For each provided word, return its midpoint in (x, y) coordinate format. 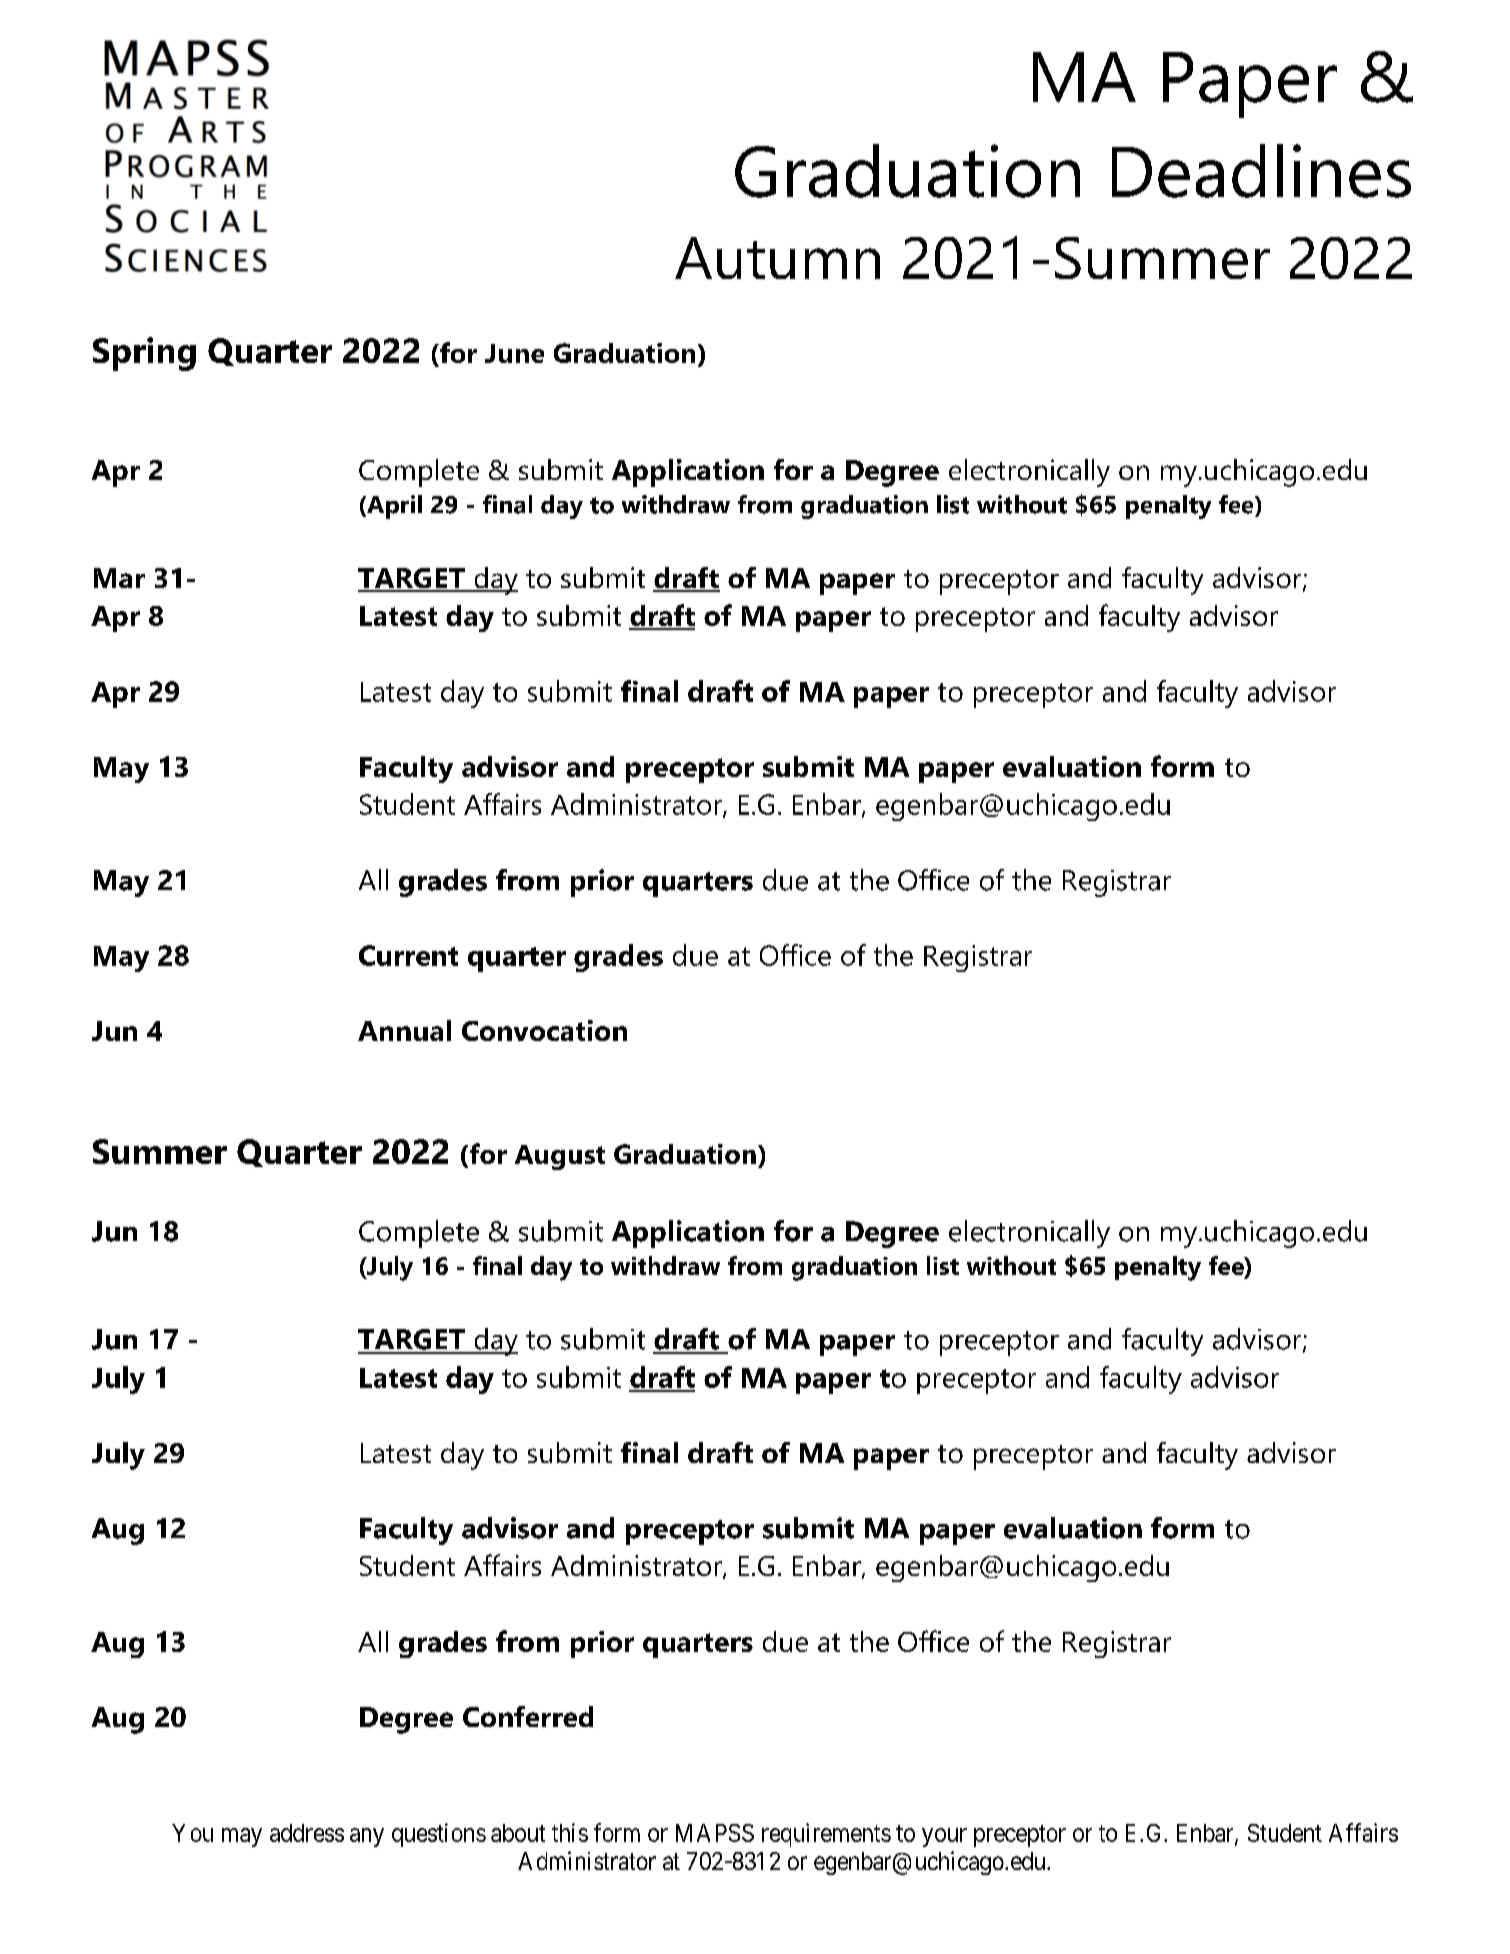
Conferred (528, 1716)
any (367, 1837)
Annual (404, 1030)
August (560, 1157)
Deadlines (1261, 171)
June (514, 353)
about (518, 1833)
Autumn (777, 258)
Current (408, 955)
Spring (144, 354)
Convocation (544, 1030)
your (944, 1837)
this (570, 1832)
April (393, 507)
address (307, 1833)
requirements (826, 1835)
